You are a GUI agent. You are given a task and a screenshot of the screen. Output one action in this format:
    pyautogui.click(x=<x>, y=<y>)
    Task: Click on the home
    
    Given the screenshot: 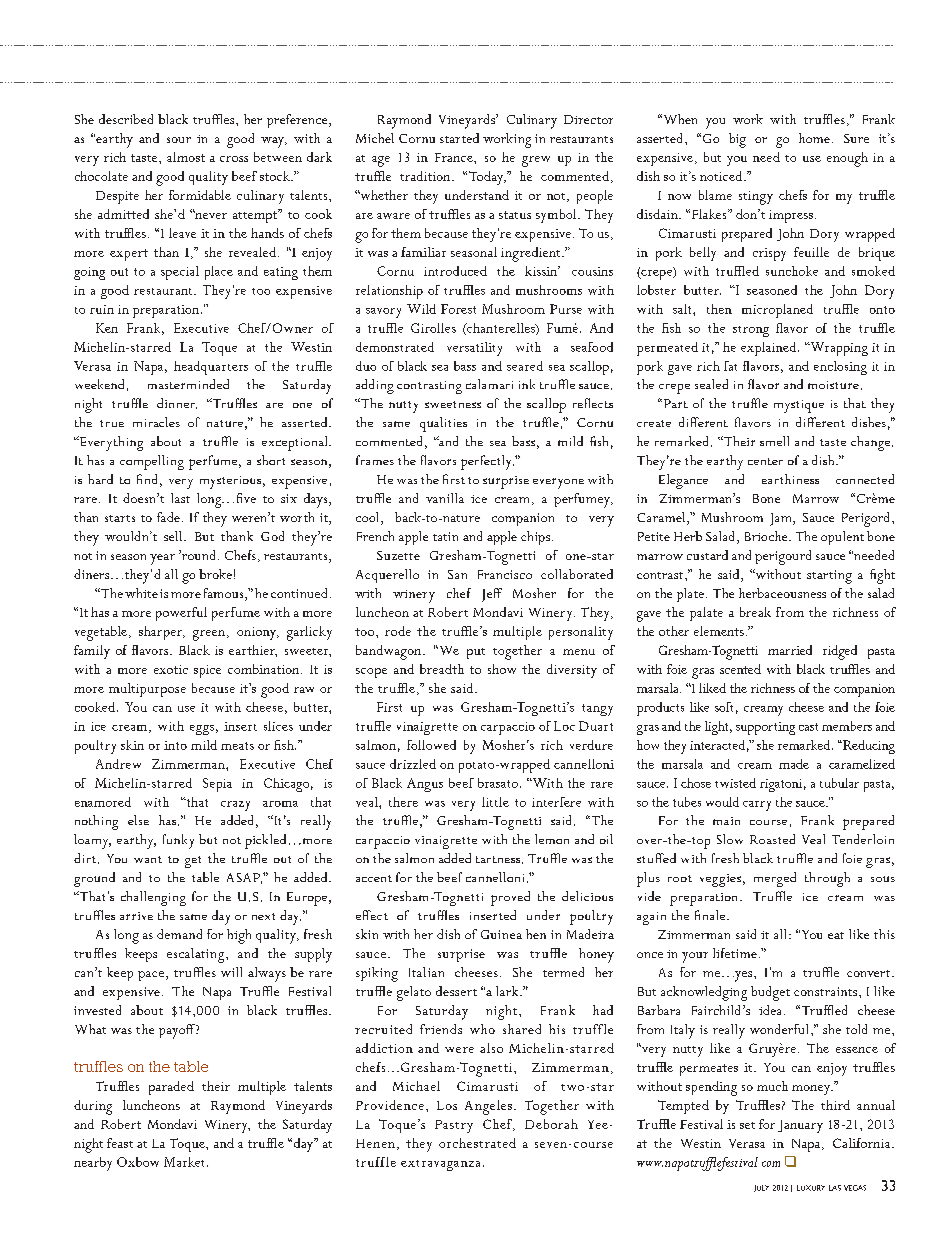 What is the action you would take?
    pyautogui.click(x=814, y=138)
